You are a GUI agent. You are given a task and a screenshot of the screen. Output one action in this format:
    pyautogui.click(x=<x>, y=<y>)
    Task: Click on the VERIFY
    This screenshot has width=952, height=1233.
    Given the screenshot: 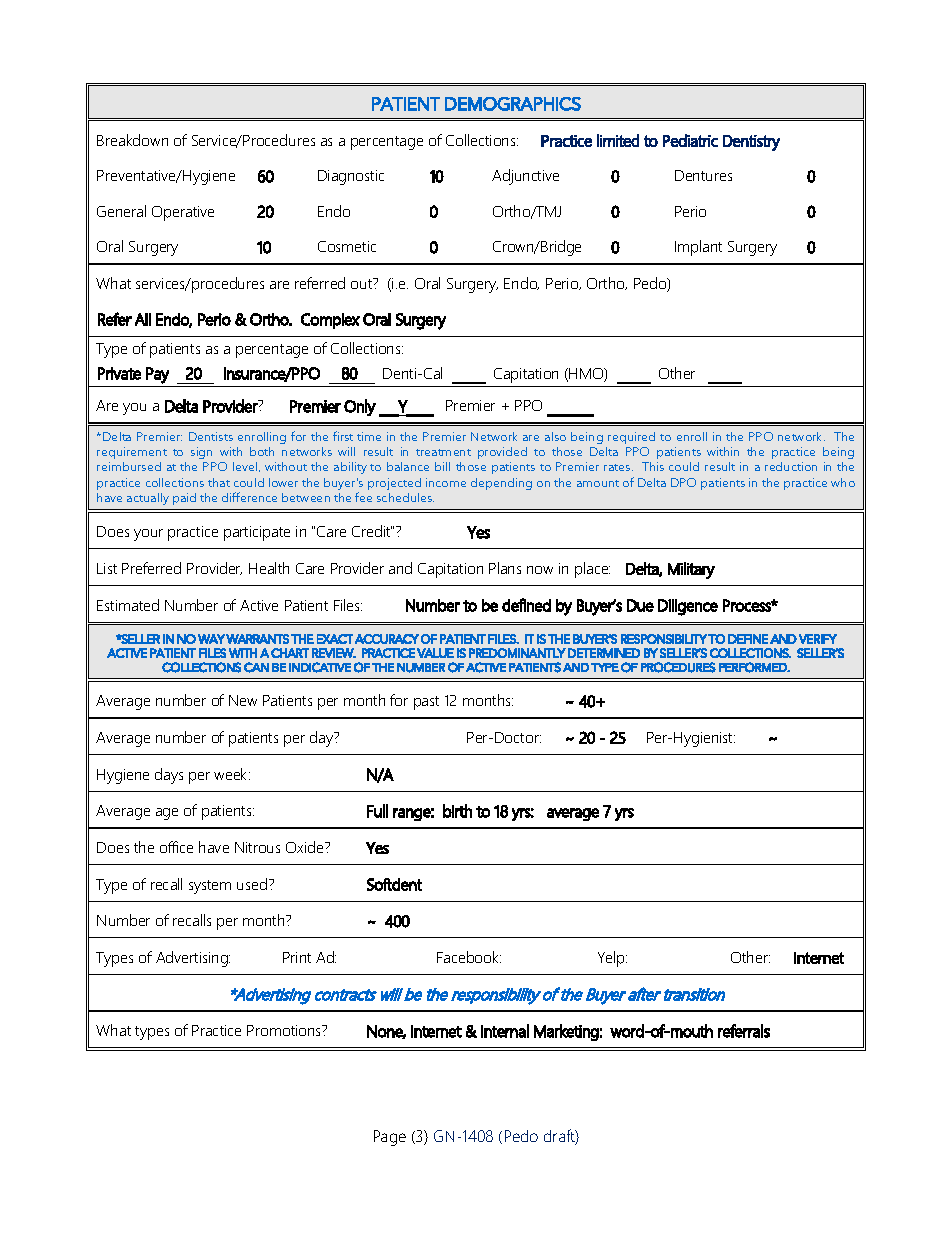 What is the action you would take?
    pyautogui.click(x=818, y=639)
